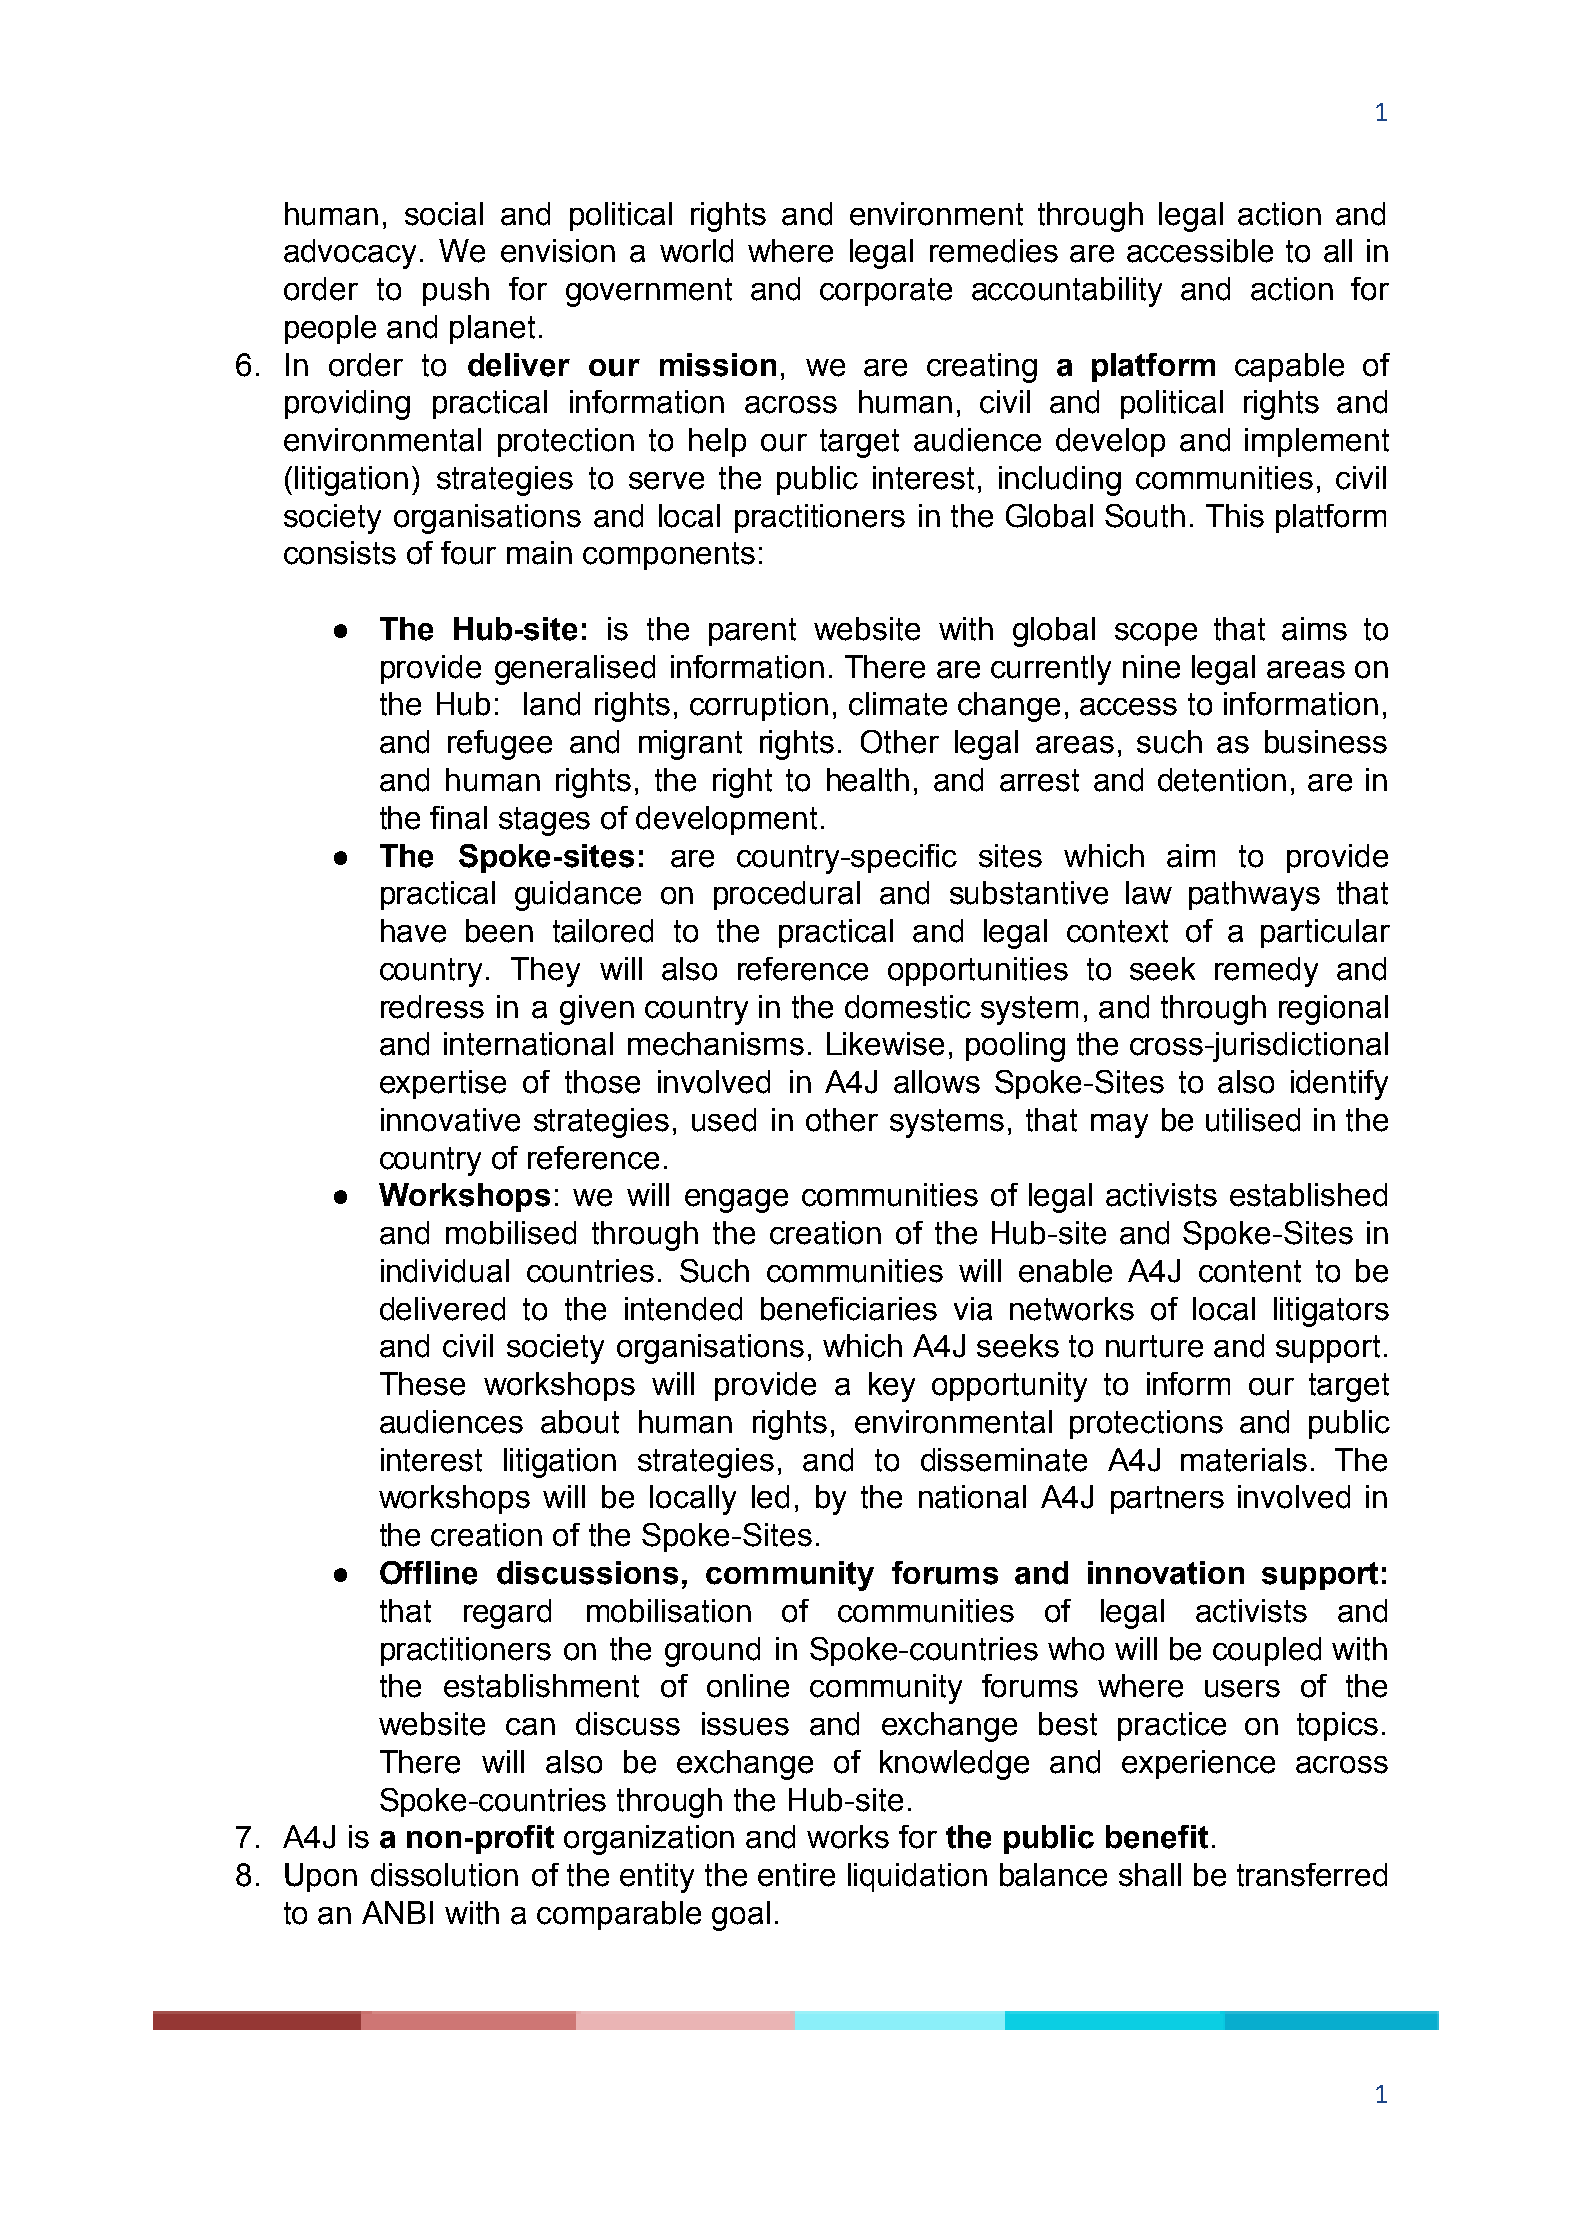 The image size is (1578, 2232). What do you see at coordinates (1150, 1875) in the document?
I see `shall` at bounding box center [1150, 1875].
